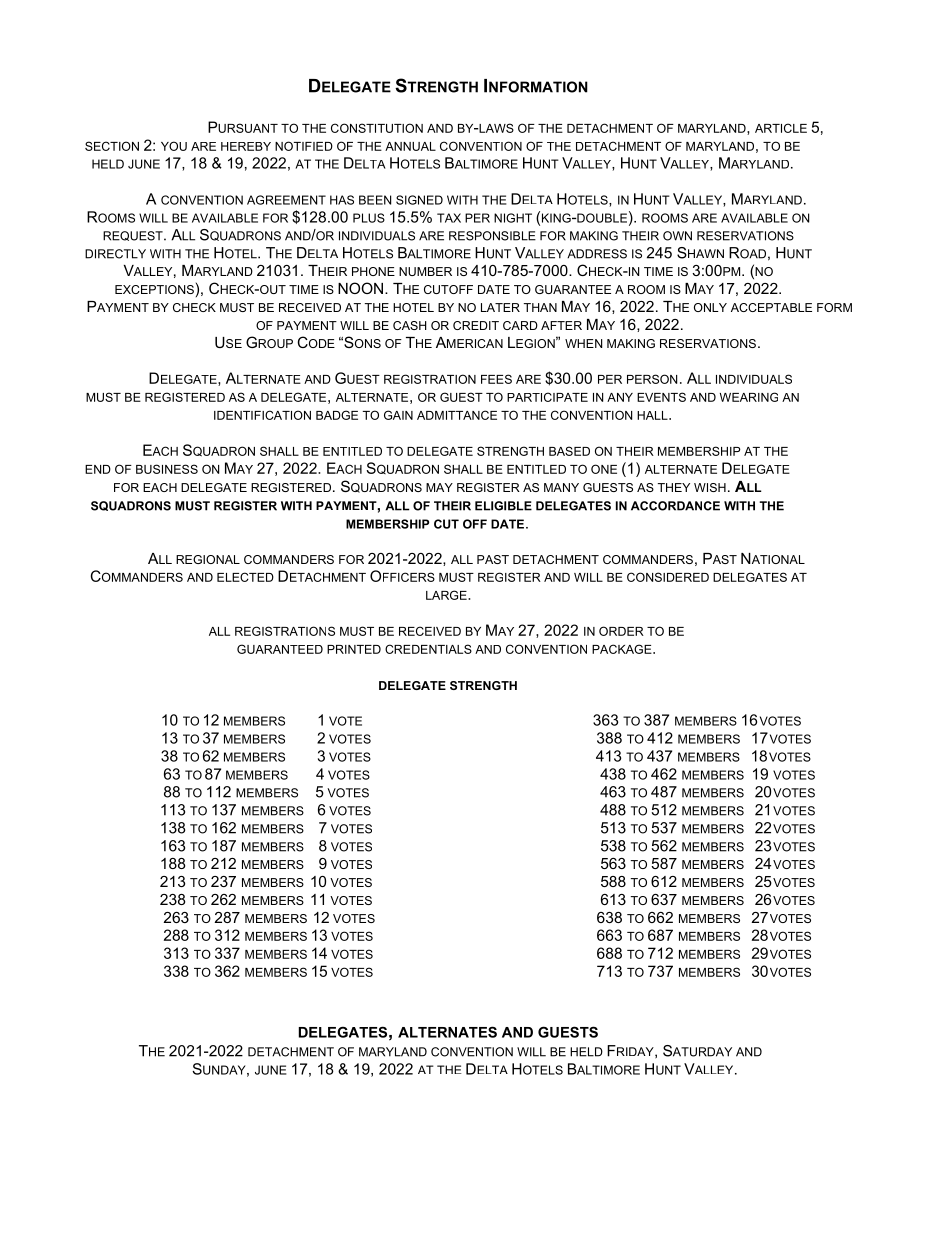 The width and height of the screenshot is (952, 1233). Describe the element at coordinates (428, 649) in the screenshot. I see `CREDENTIALS` at that location.
